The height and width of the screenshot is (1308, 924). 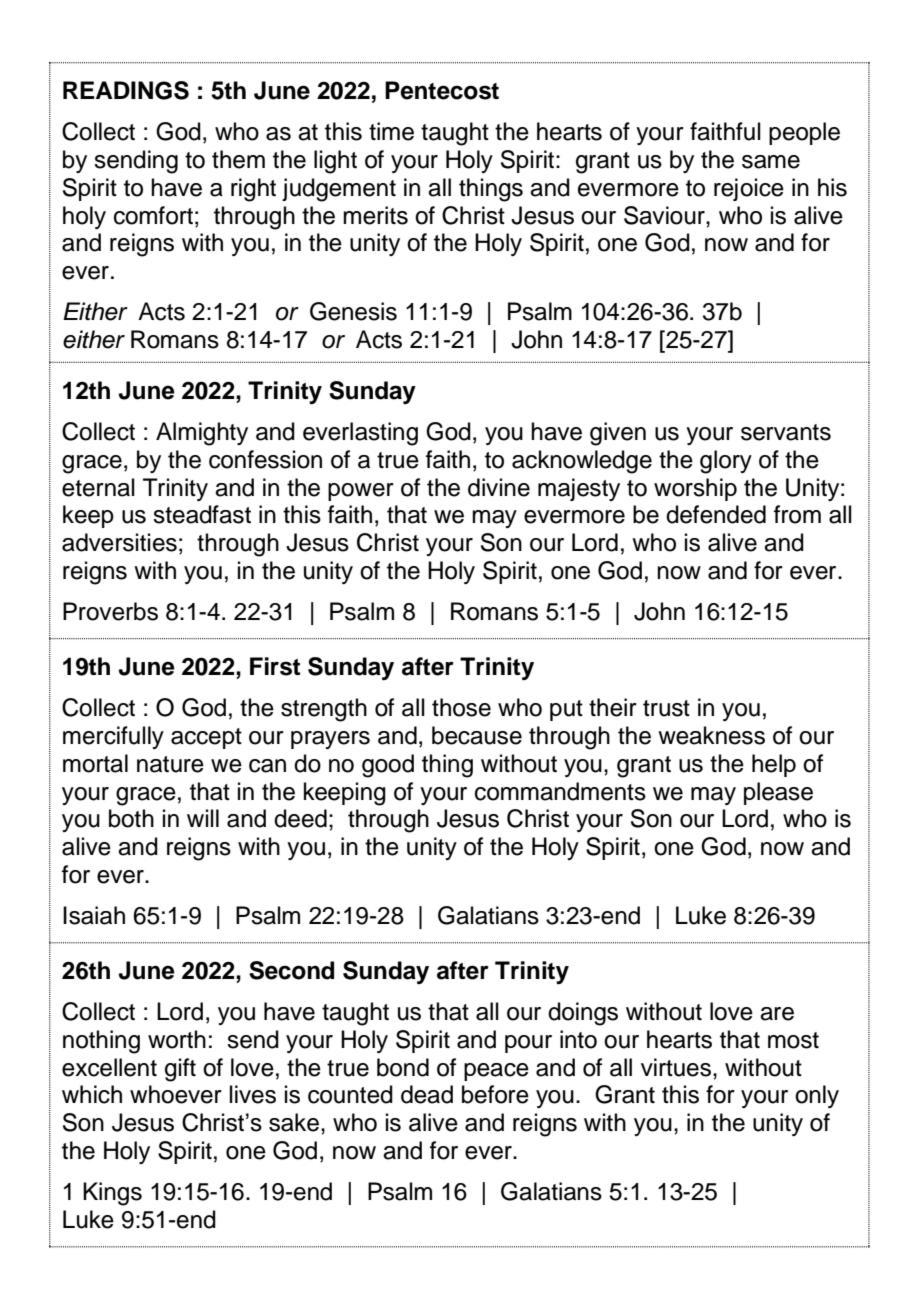 I want to click on Proverbs, so click(x=110, y=611).
